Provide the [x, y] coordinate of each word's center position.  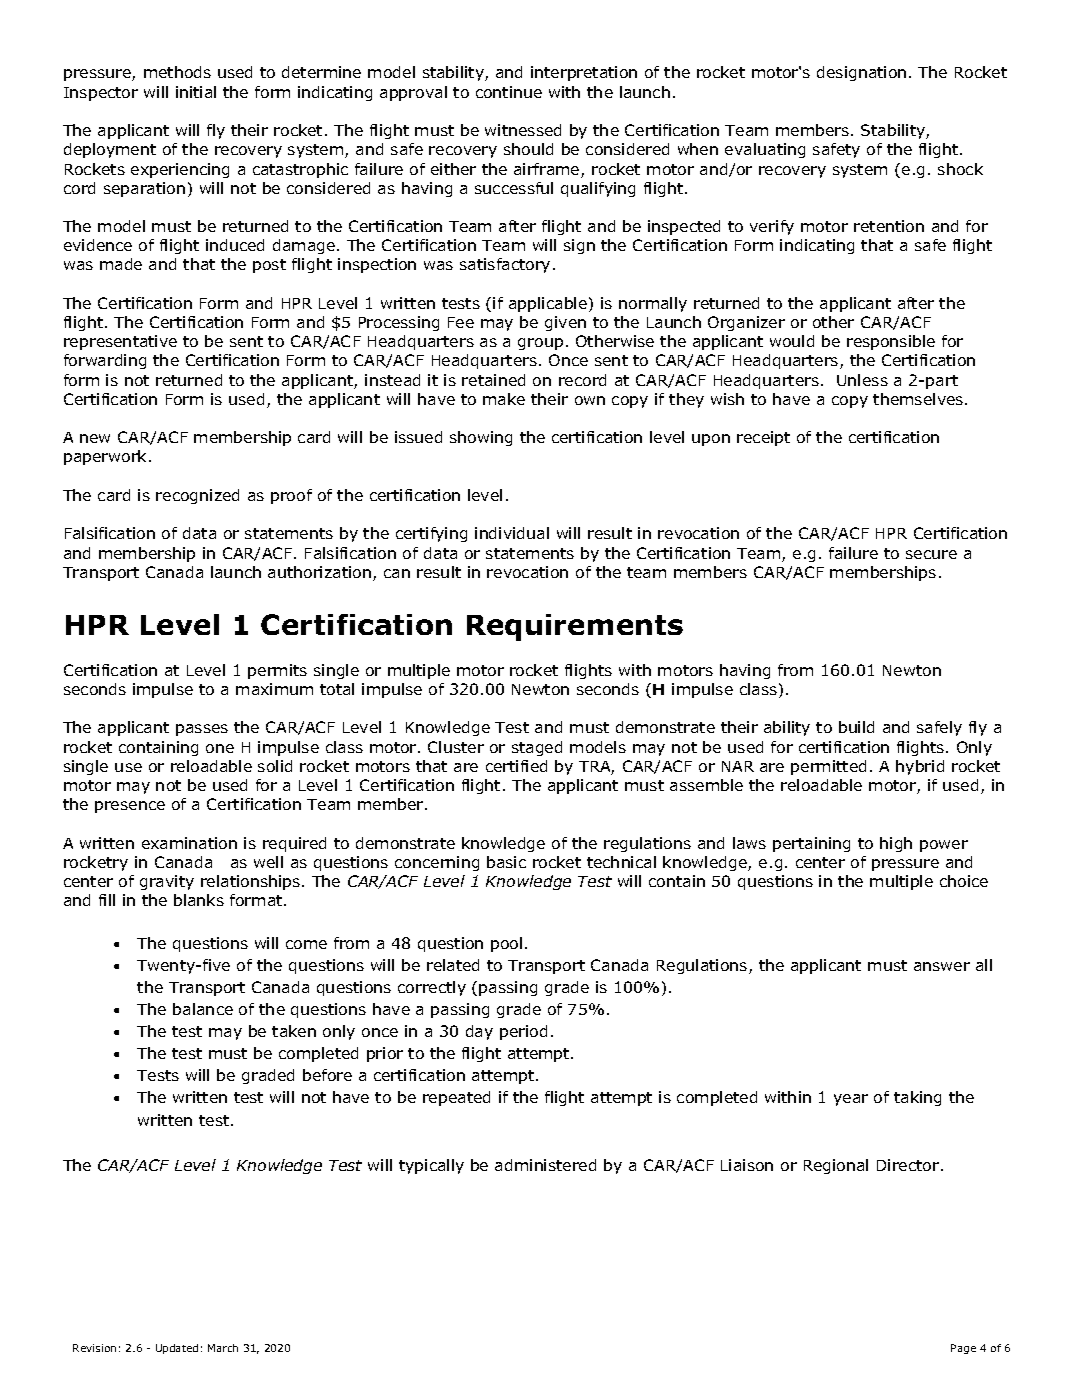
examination [189, 843]
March [223, 1348]
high [896, 844]
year [851, 1100]
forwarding [105, 361]
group [540, 344]
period [523, 1032]
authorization [319, 572]
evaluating [765, 150]
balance [203, 1009]
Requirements [575, 627]
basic [506, 862]
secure [931, 554]
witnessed [523, 130]
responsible [891, 342]
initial [196, 92]
